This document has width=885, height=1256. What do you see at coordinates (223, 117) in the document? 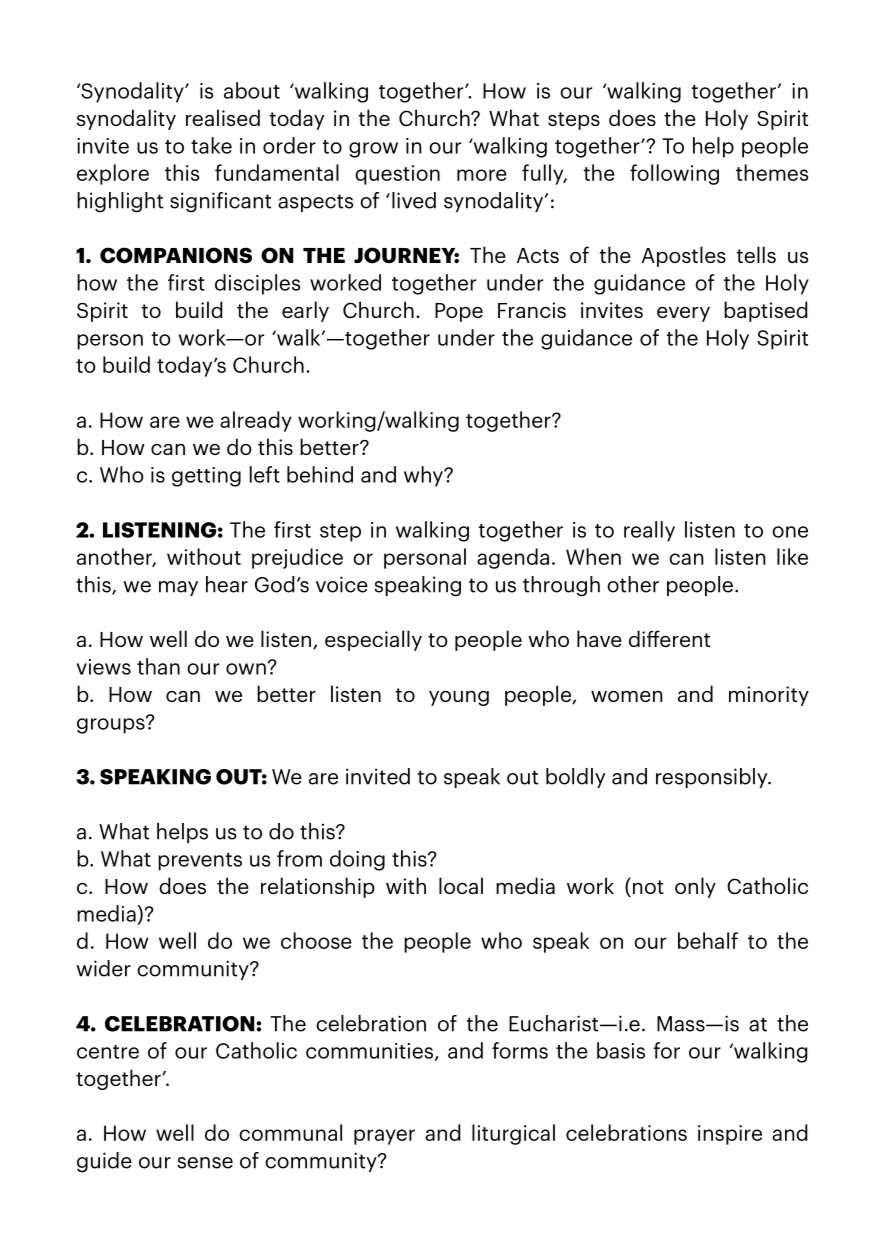
I see `realised` at bounding box center [223, 117].
